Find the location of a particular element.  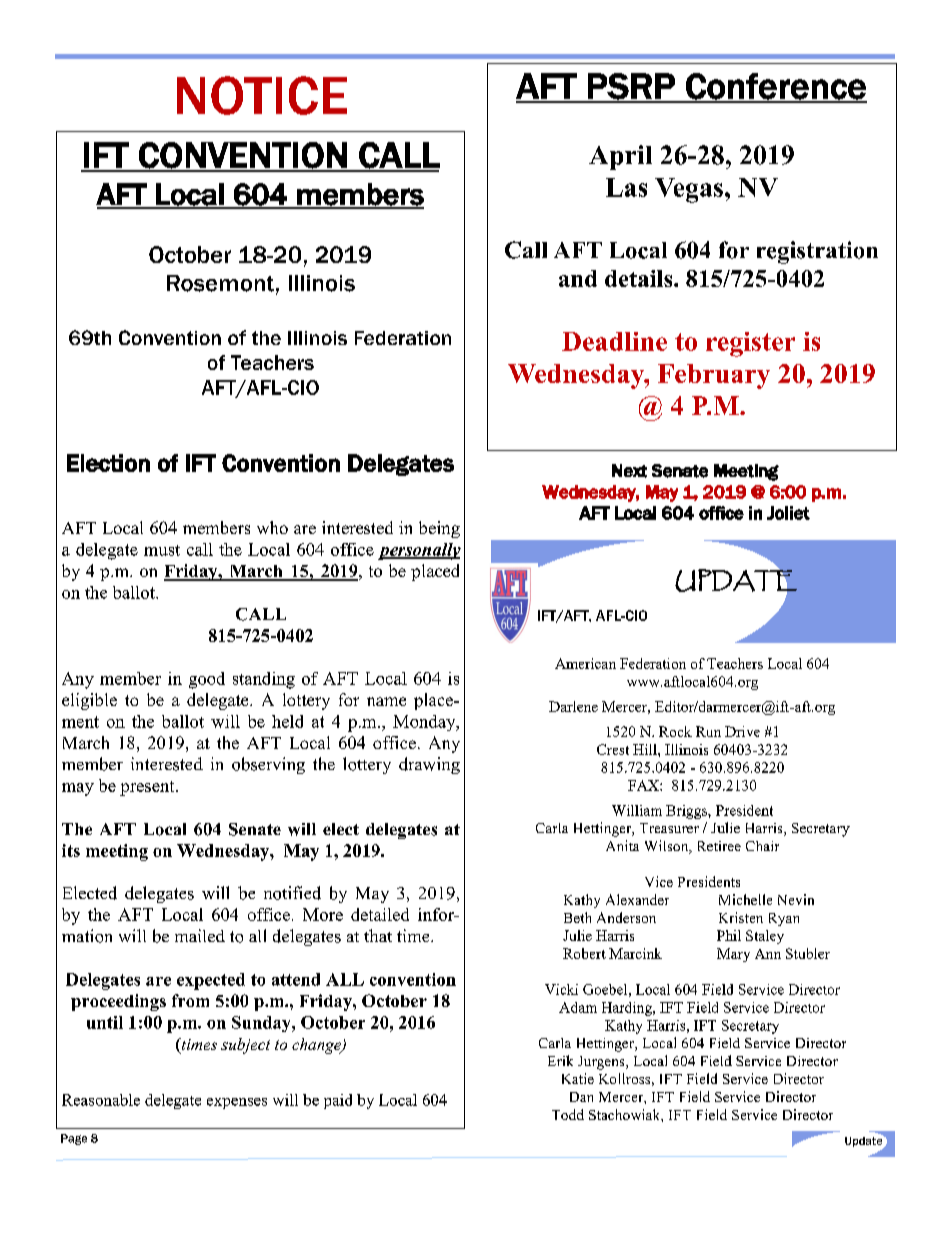

Vegas is located at coordinates (689, 190).
